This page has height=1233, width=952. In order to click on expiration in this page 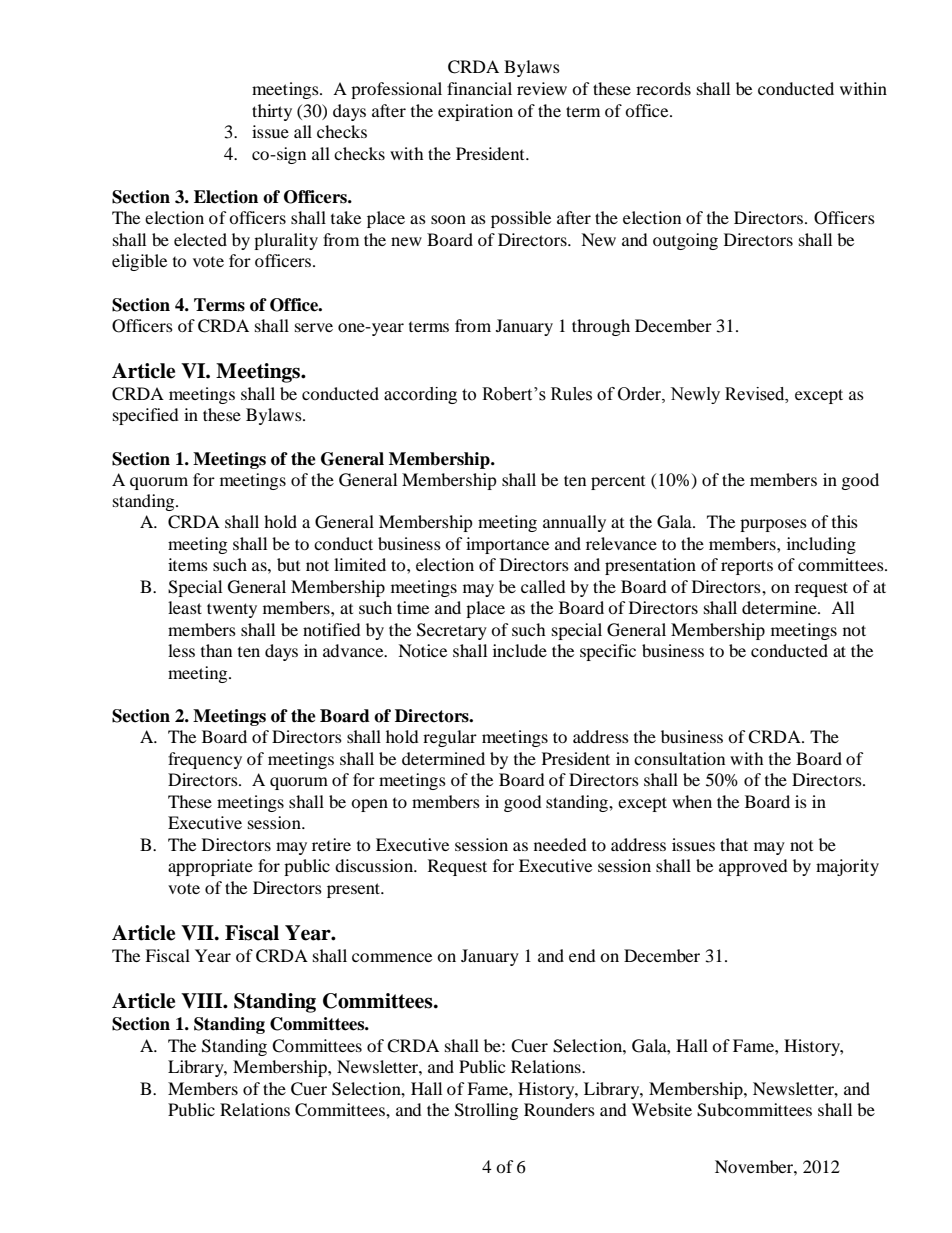, I will do `click(475, 112)`.
